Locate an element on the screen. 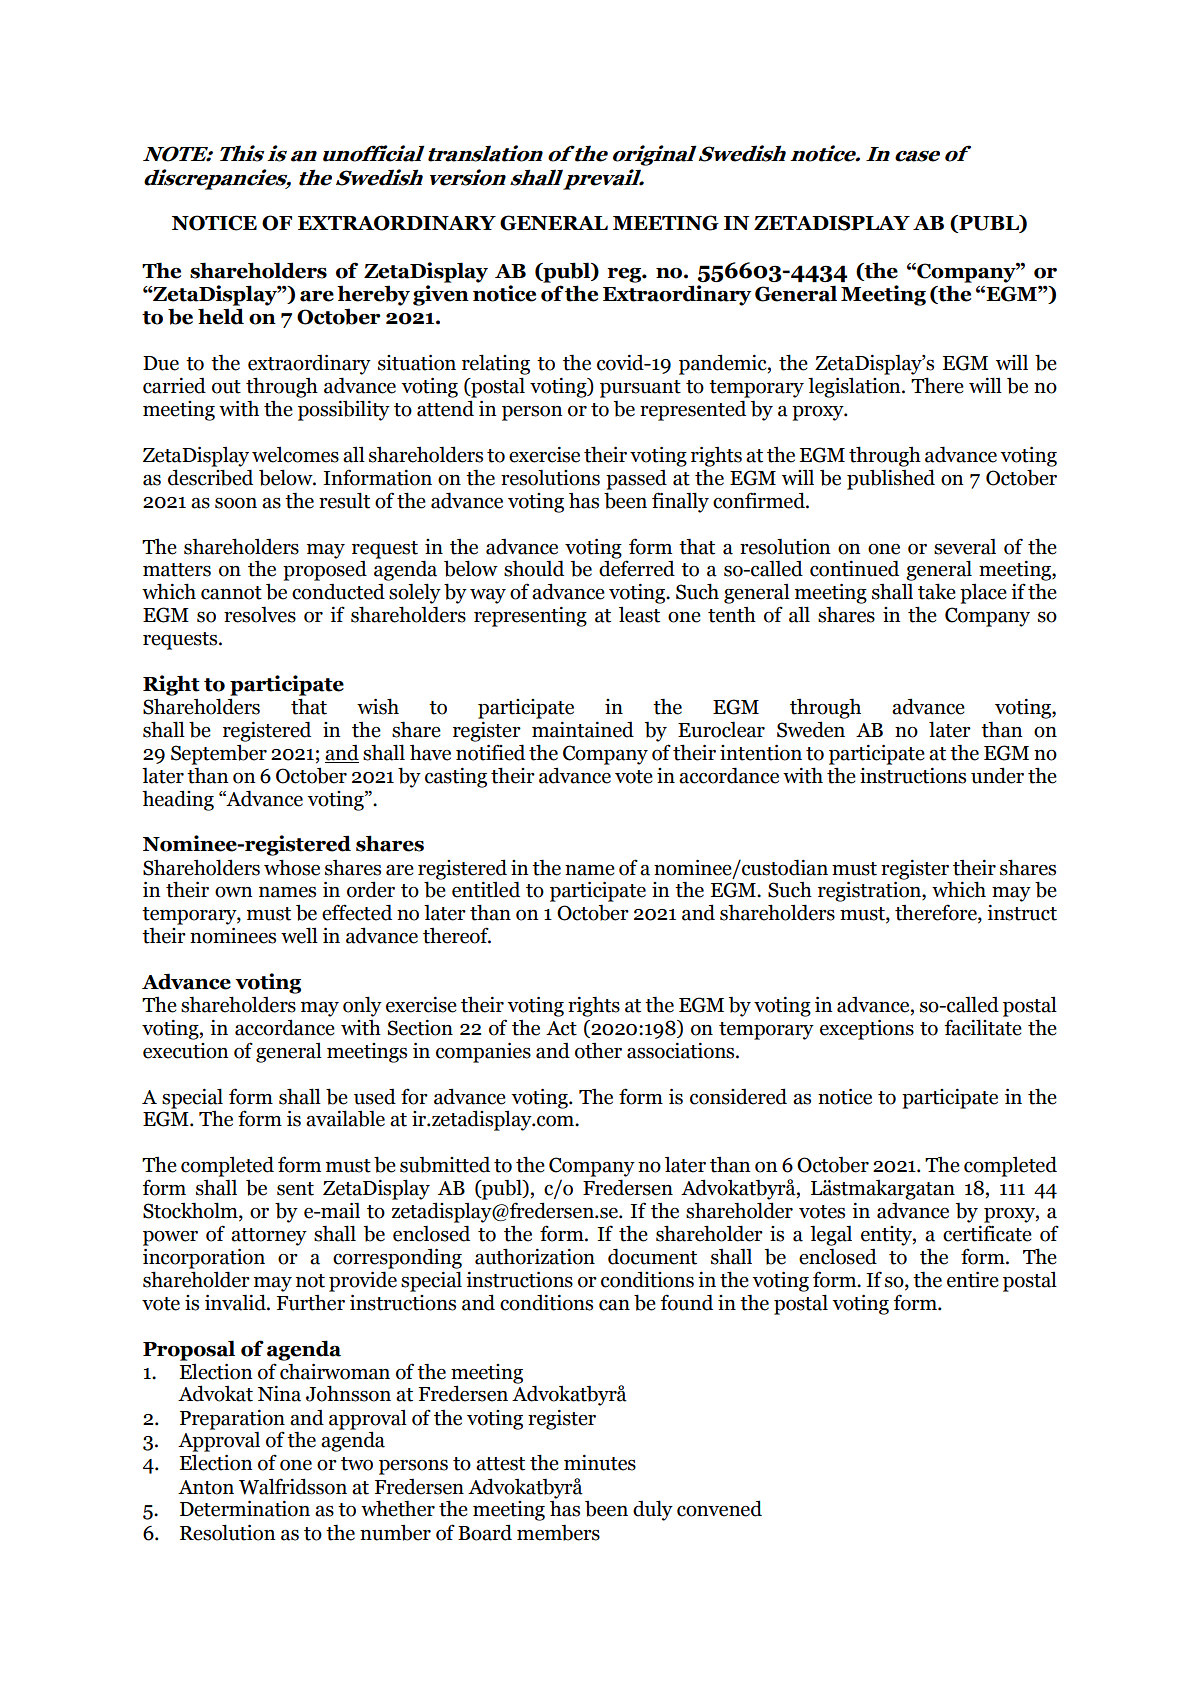 This screenshot has height=1699, width=1200. relating is located at coordinates (496, 364).
